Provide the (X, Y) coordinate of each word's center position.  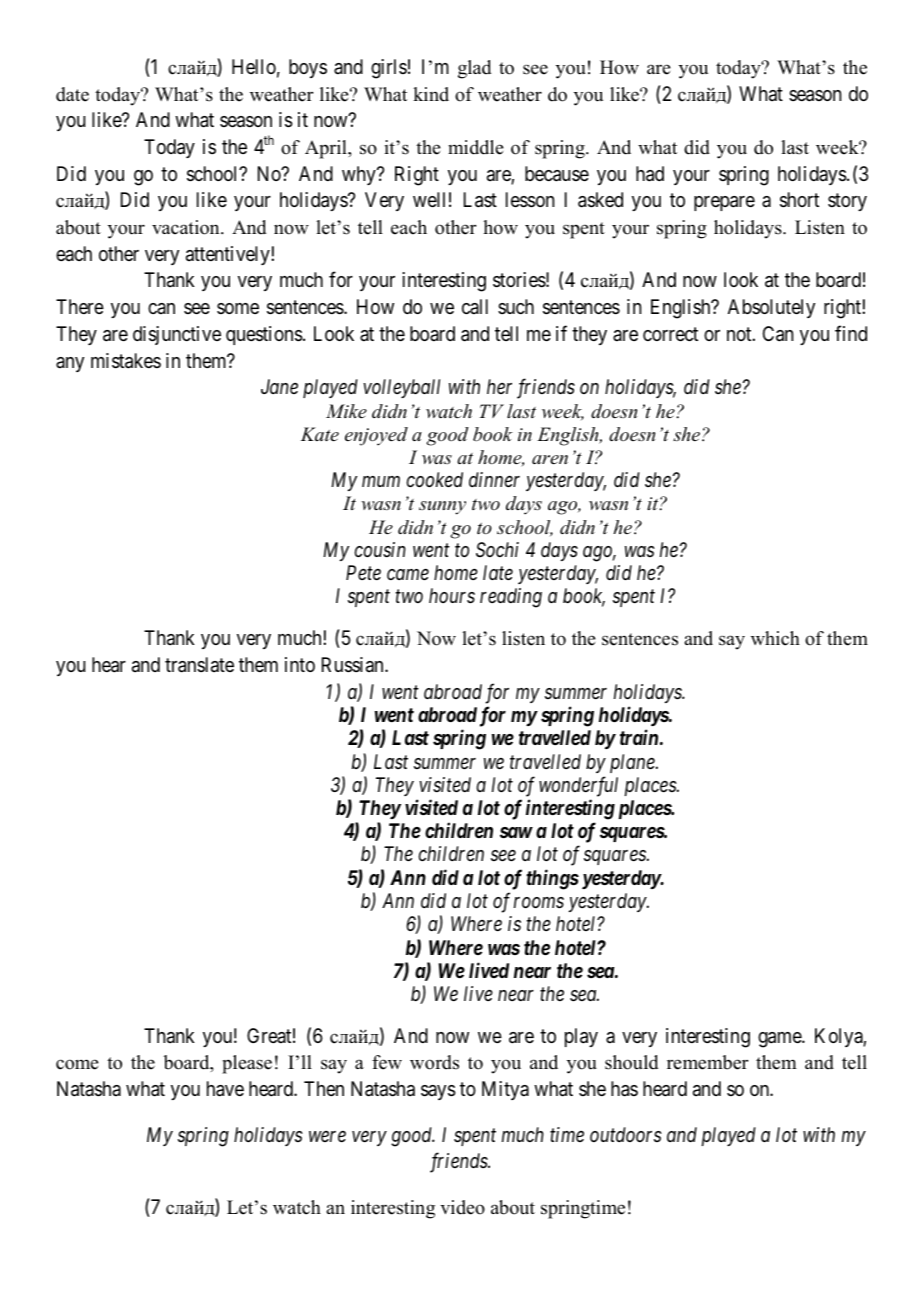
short (799, 200)
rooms (539, 903)
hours (452, 596)
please (247, 1064)
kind (431, 94)
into (300, 664)
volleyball (401, 388)
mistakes (126, 361)
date (72, 94)
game (780, 1040)
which (775, 638)
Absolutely (771, 308)
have (225, 1089)
